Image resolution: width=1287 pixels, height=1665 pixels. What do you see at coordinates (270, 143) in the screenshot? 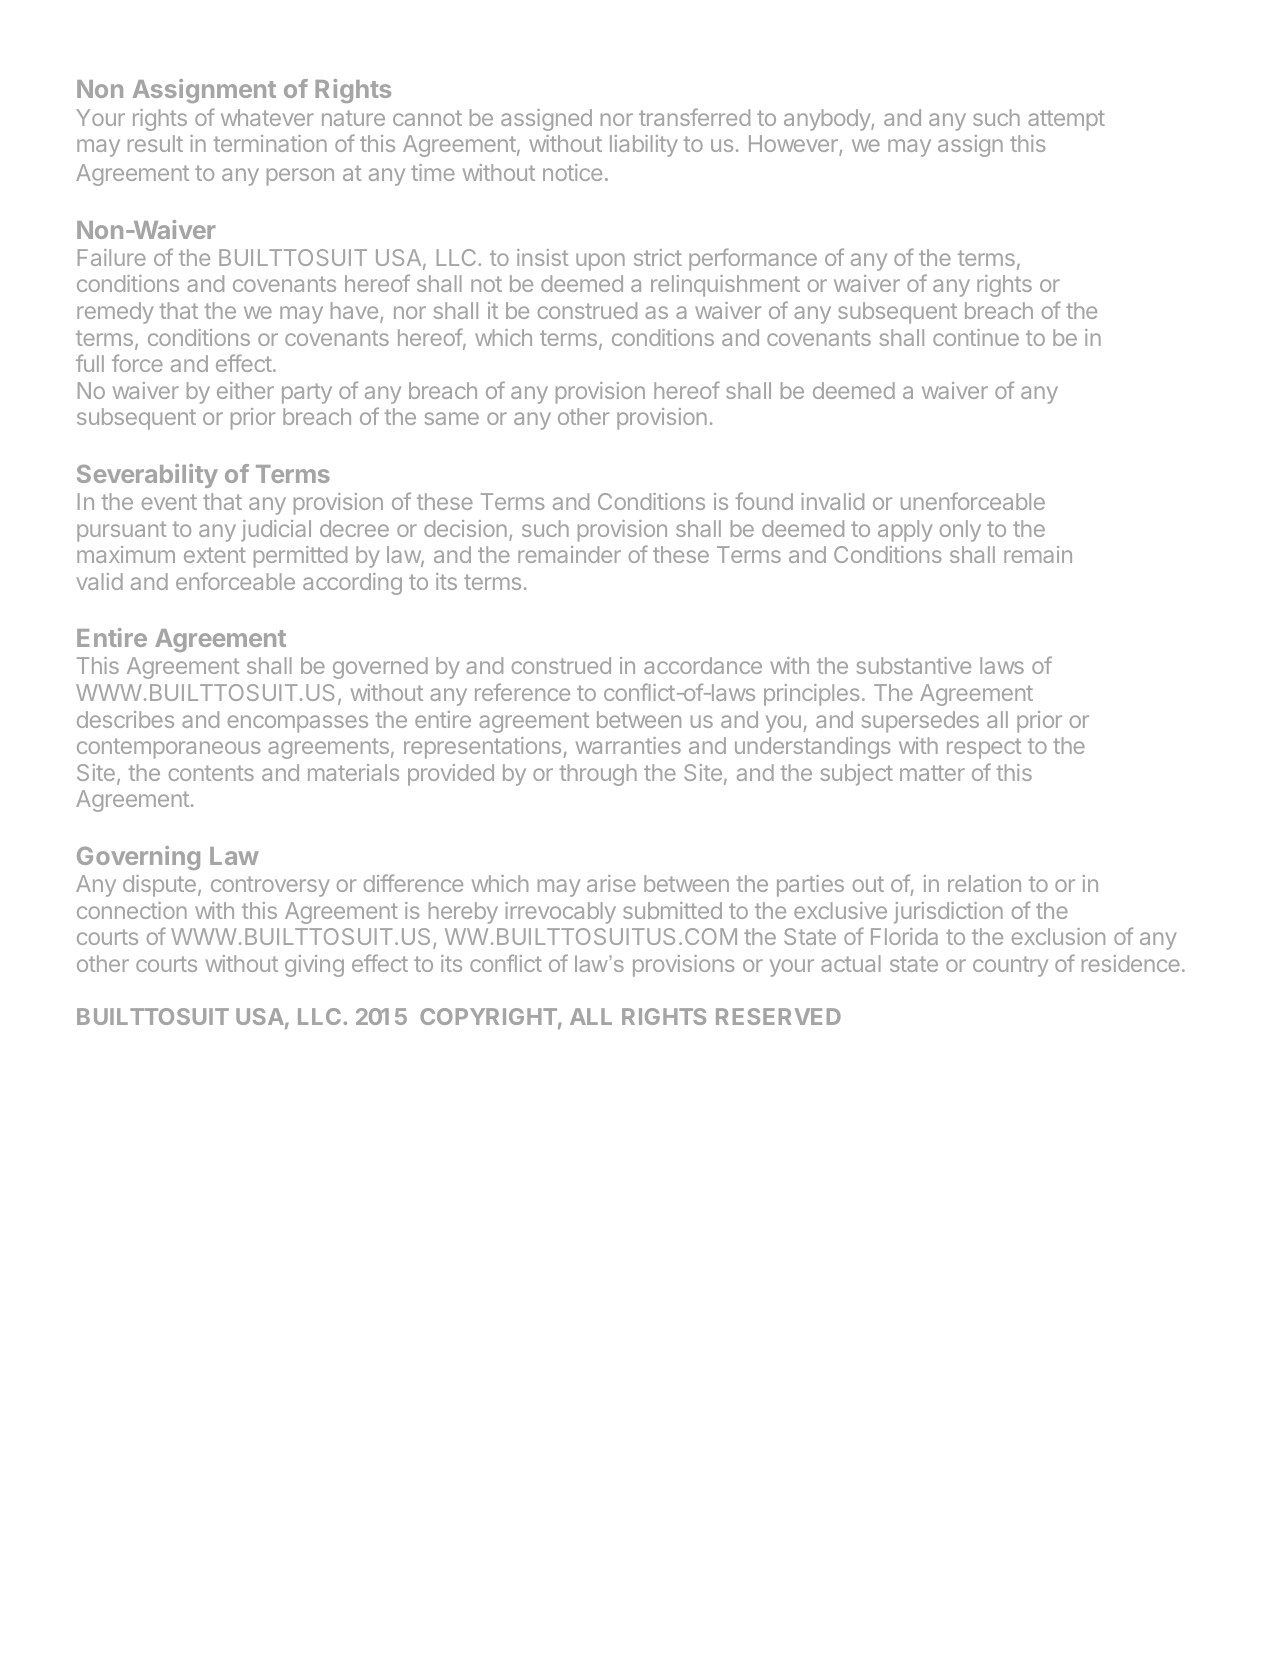
I see `termination` at bounding box center [270, 143].
